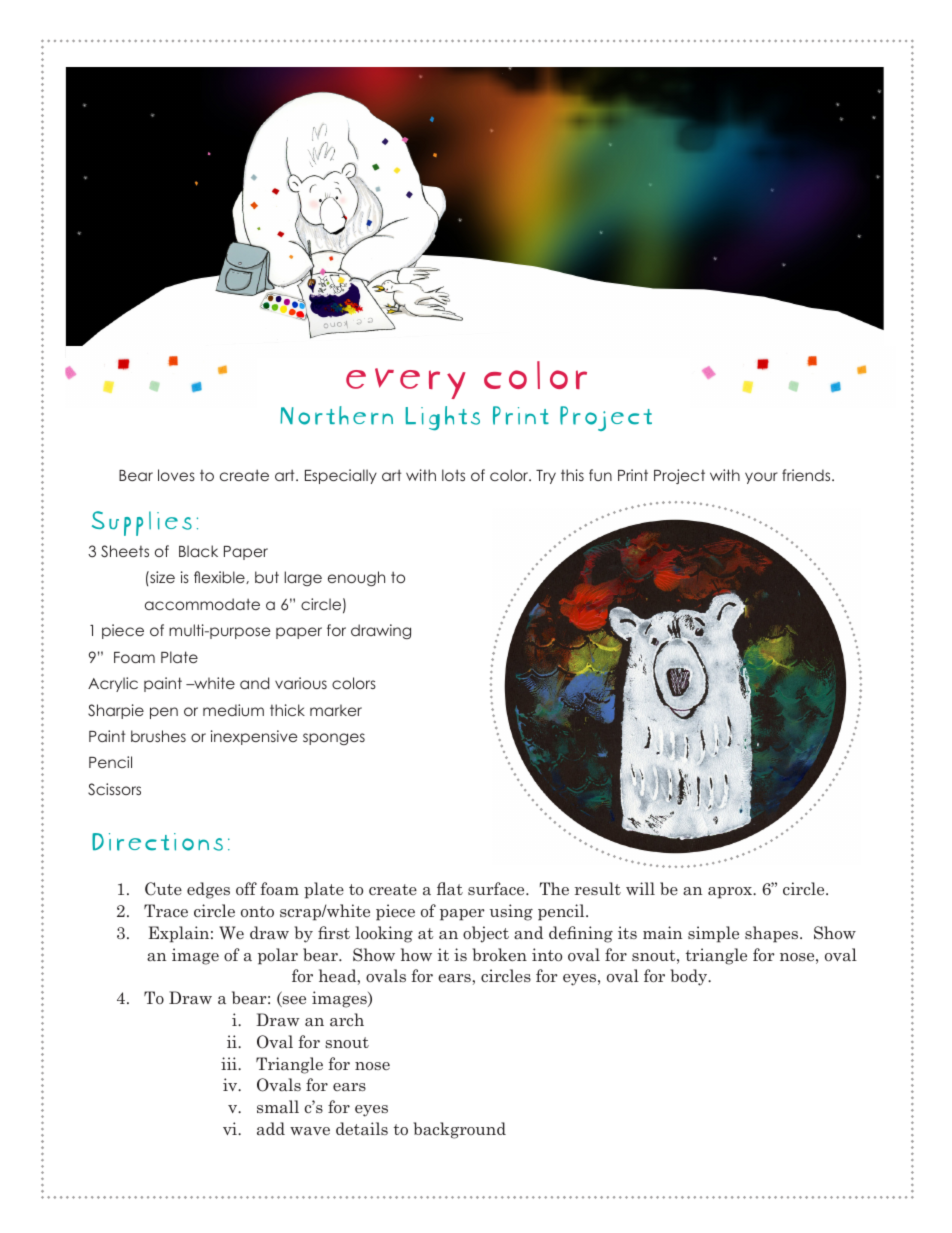 The width and height of the screenshot is (952, 1233). What do you see at coordinates (166, 910) in the screenshot?
I see `Trace` at bounding box center [166, 910].
